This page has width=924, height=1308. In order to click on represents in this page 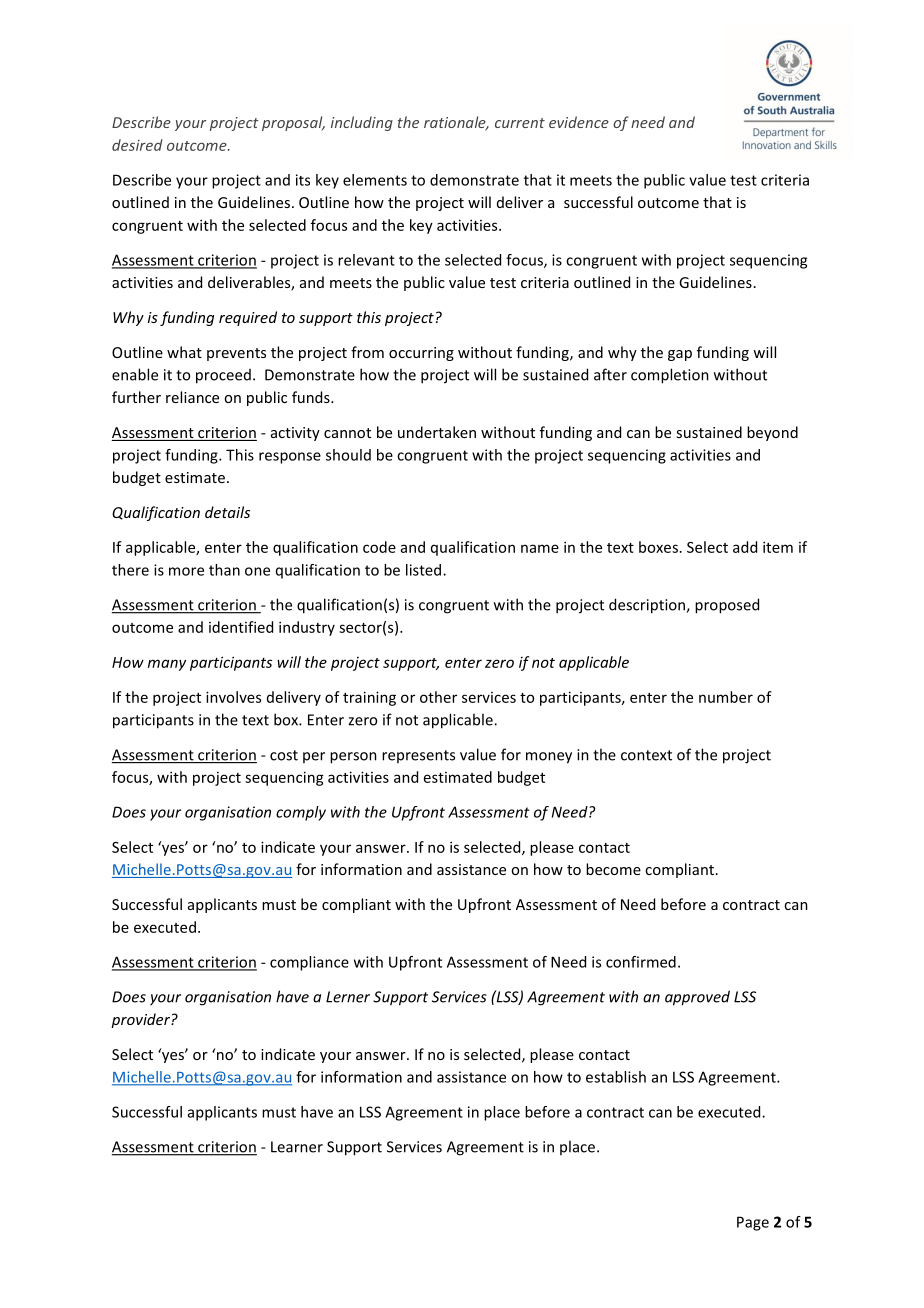, I will do `click(418, 756)`.
